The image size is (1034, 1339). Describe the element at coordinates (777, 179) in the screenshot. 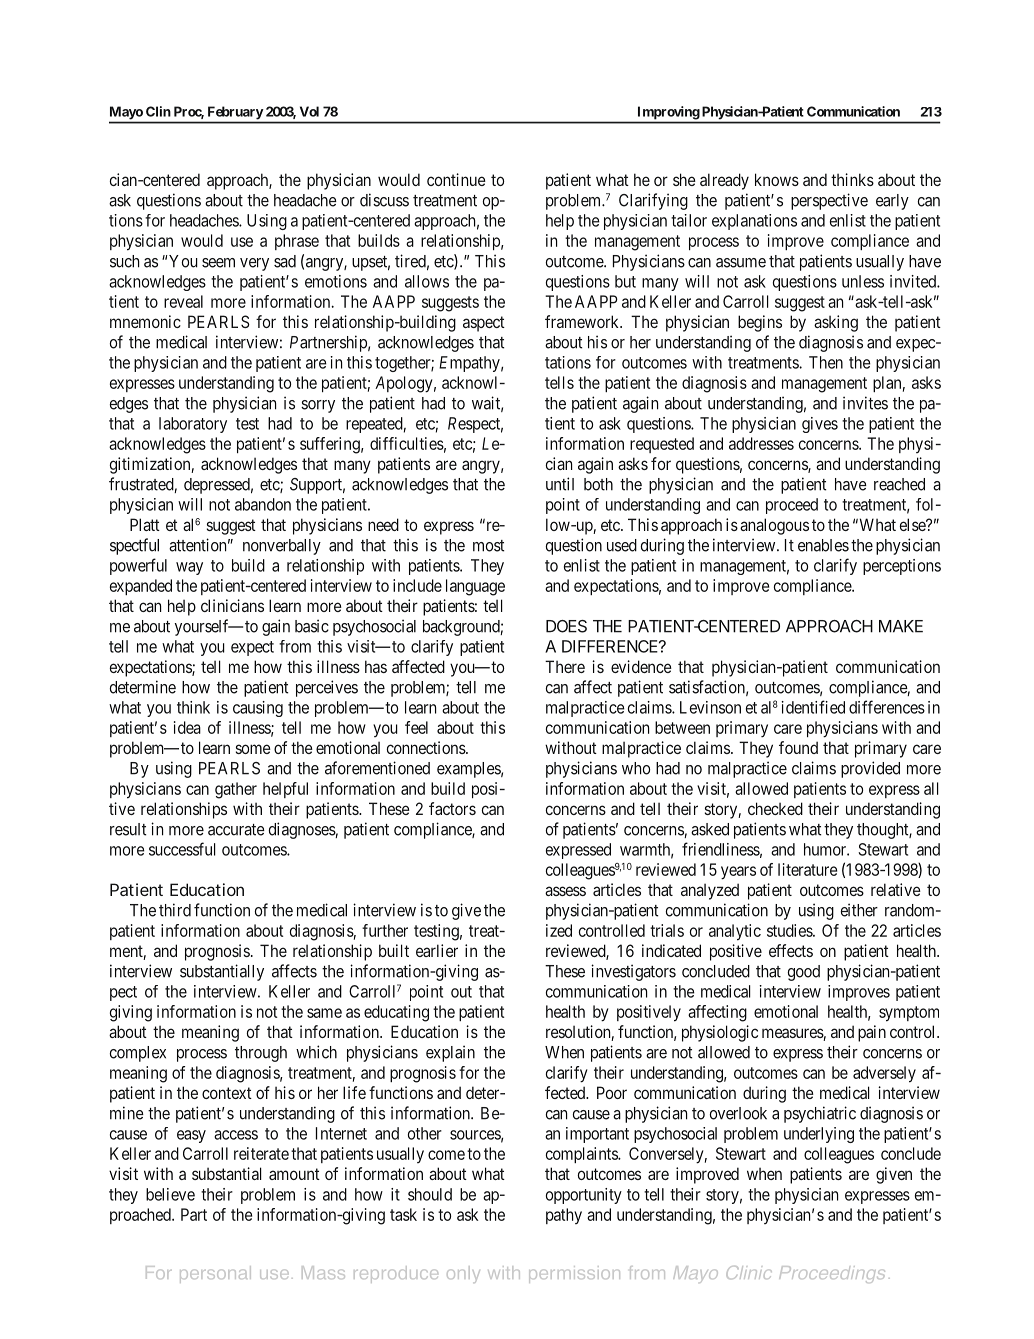

I see `knows` at that location.
